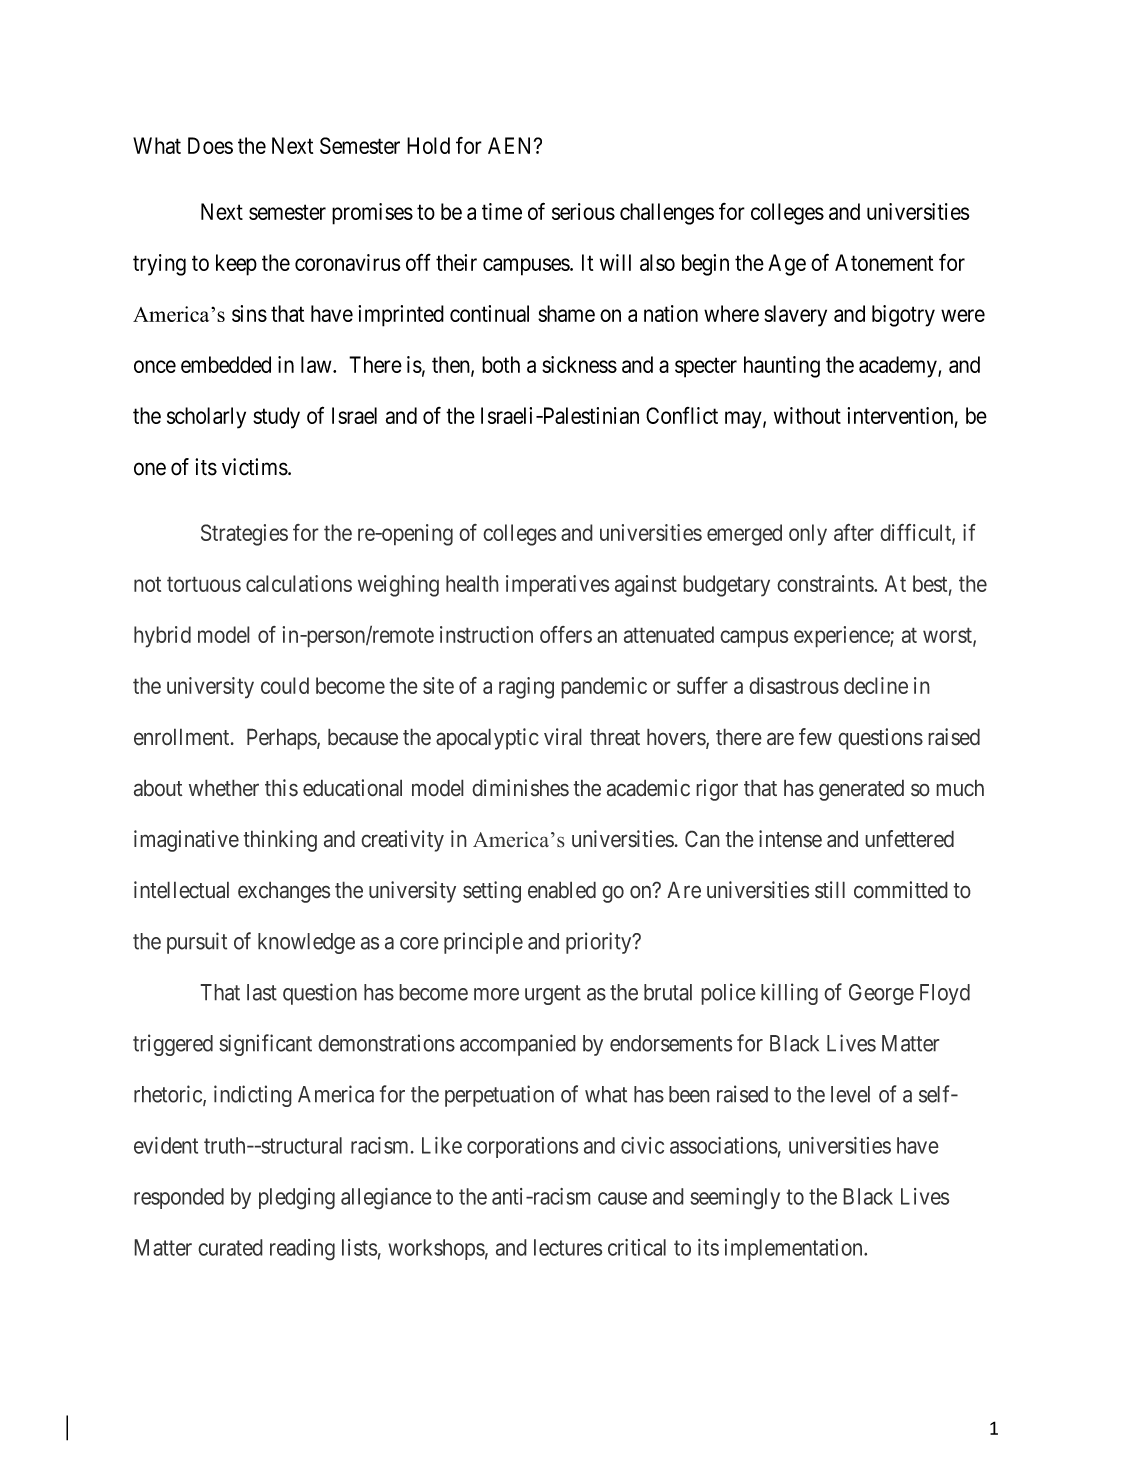 The height and width of the screenshot is (1465, 1132). What do you see at coordinates (210, 145) in the screenshot?
I see `Does` at bounding box center [210, 145].
